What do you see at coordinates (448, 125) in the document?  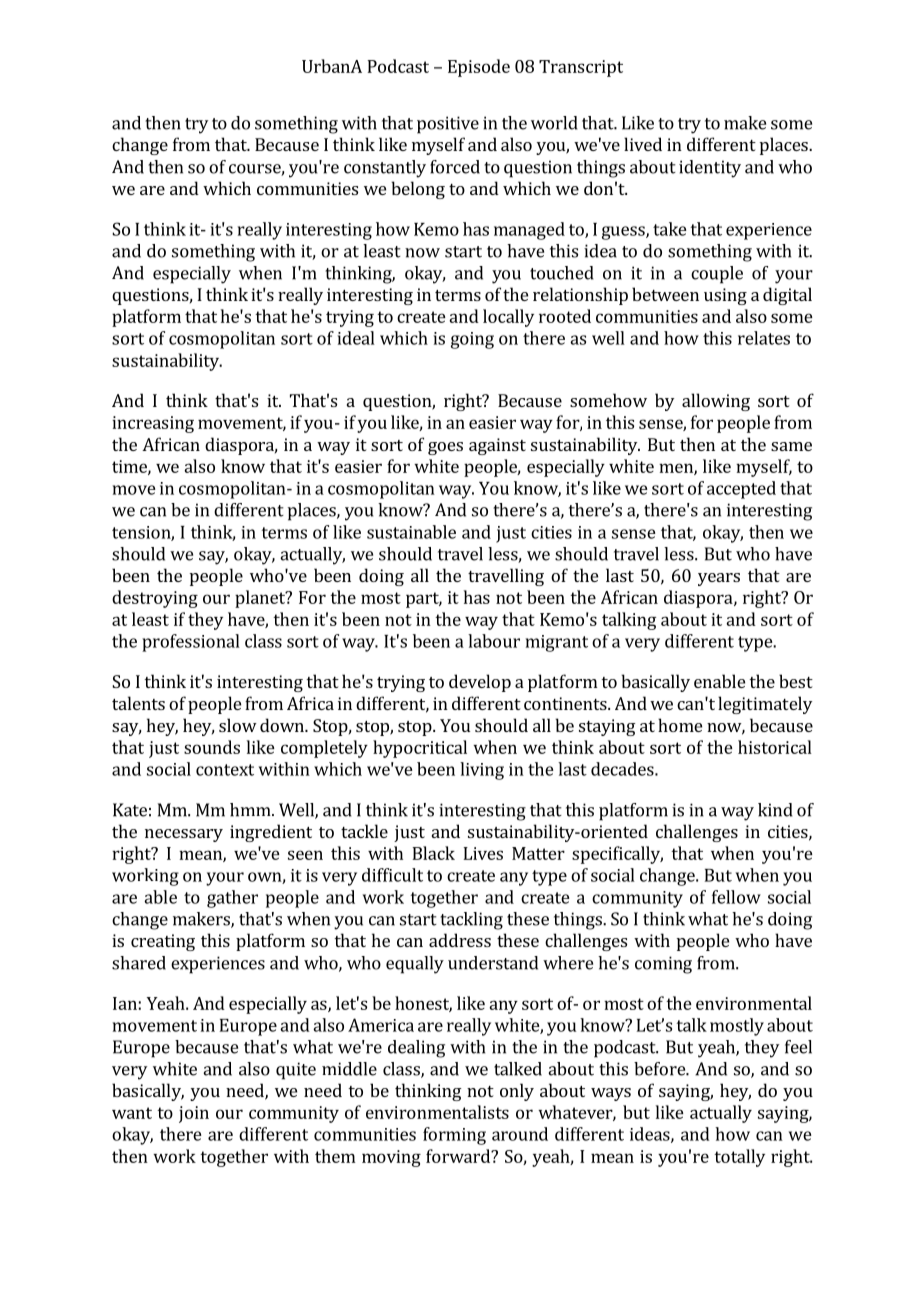 I see `positive` at bounding box center [448, 125].
